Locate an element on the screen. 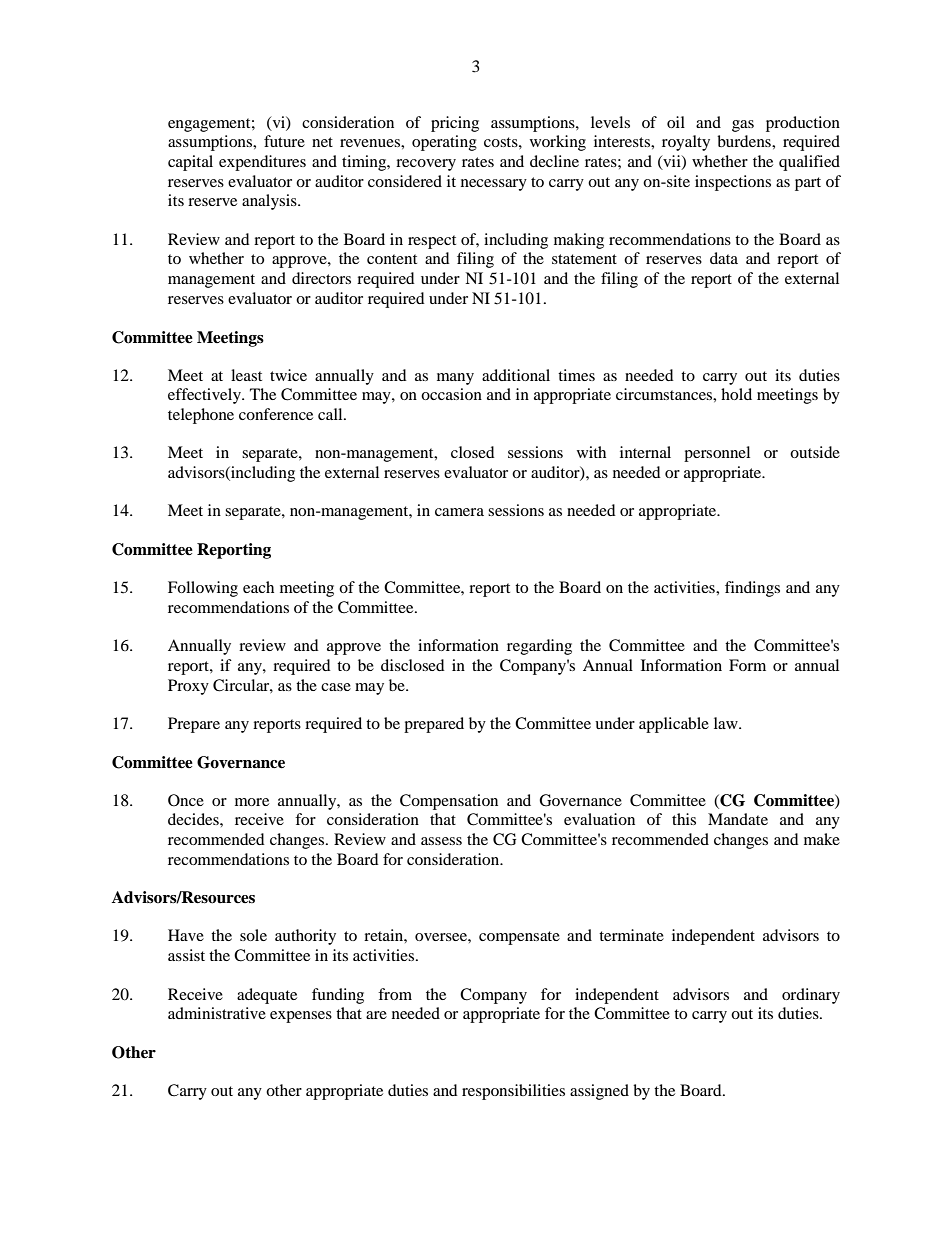  findings is located at coordinates (752, 589).
